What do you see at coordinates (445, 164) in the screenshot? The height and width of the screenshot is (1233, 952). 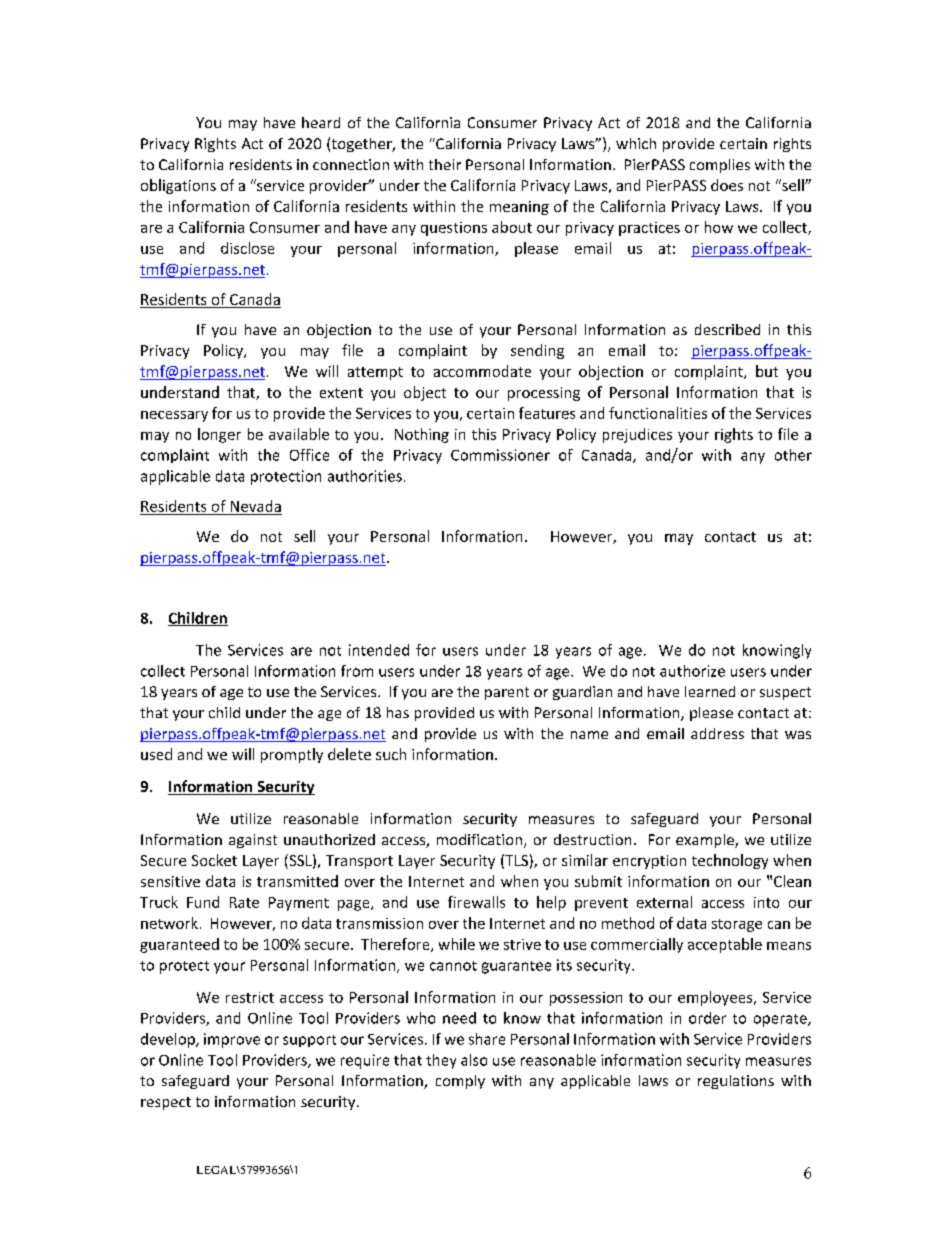 I see `their` at bounding box center [445, 164].
